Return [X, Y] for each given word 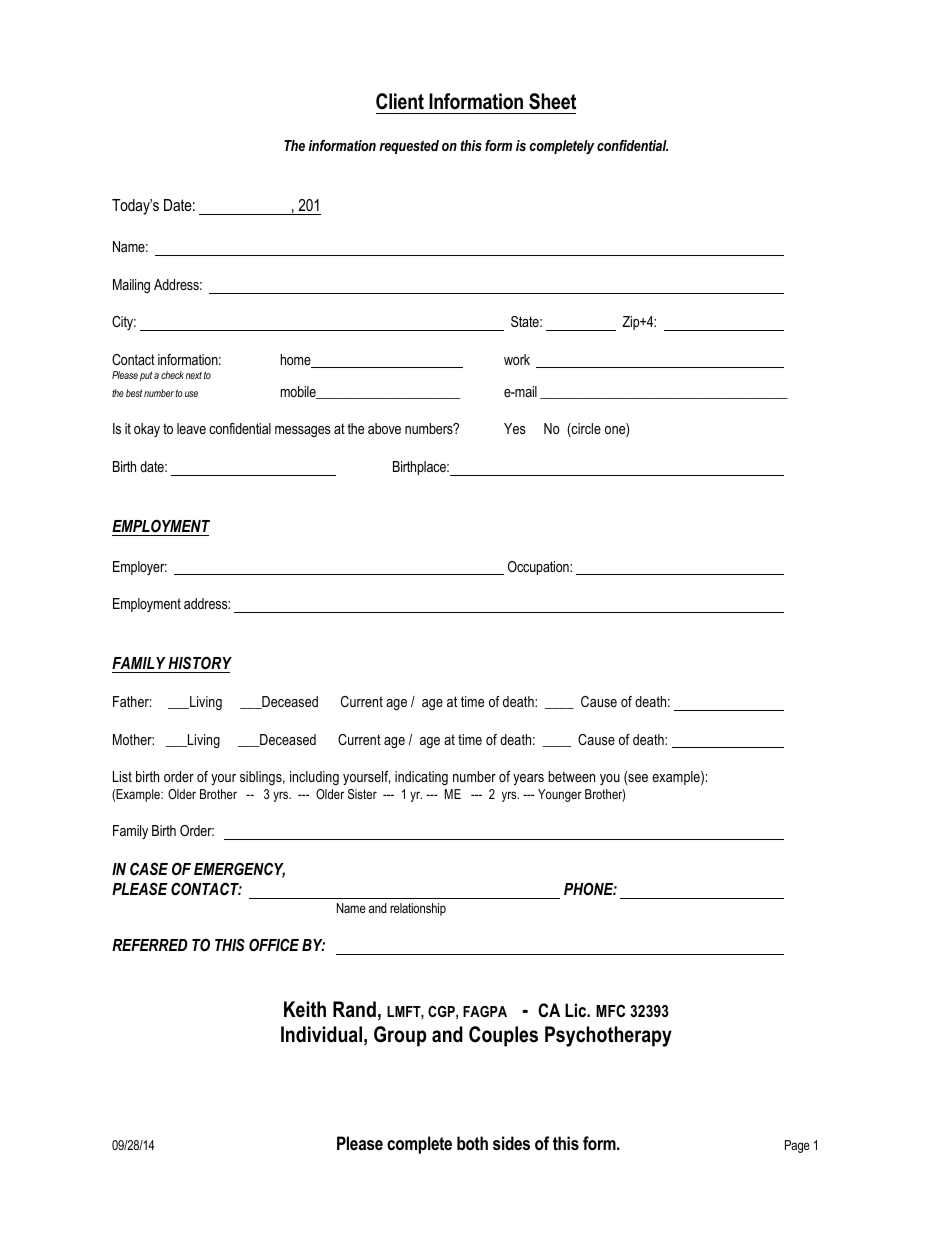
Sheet [552, 101]
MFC [610, 1010]
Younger [560, 795]
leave [191, 428]
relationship [418, 909]
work [517, 359]
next [194, 375]
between [571, 776]
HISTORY [200, 662]
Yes [515, 428]
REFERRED [150, 945]
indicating [421, 778]
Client [400, 101]
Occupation [539, 568]
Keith [305, 1009]
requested [409, 147]
